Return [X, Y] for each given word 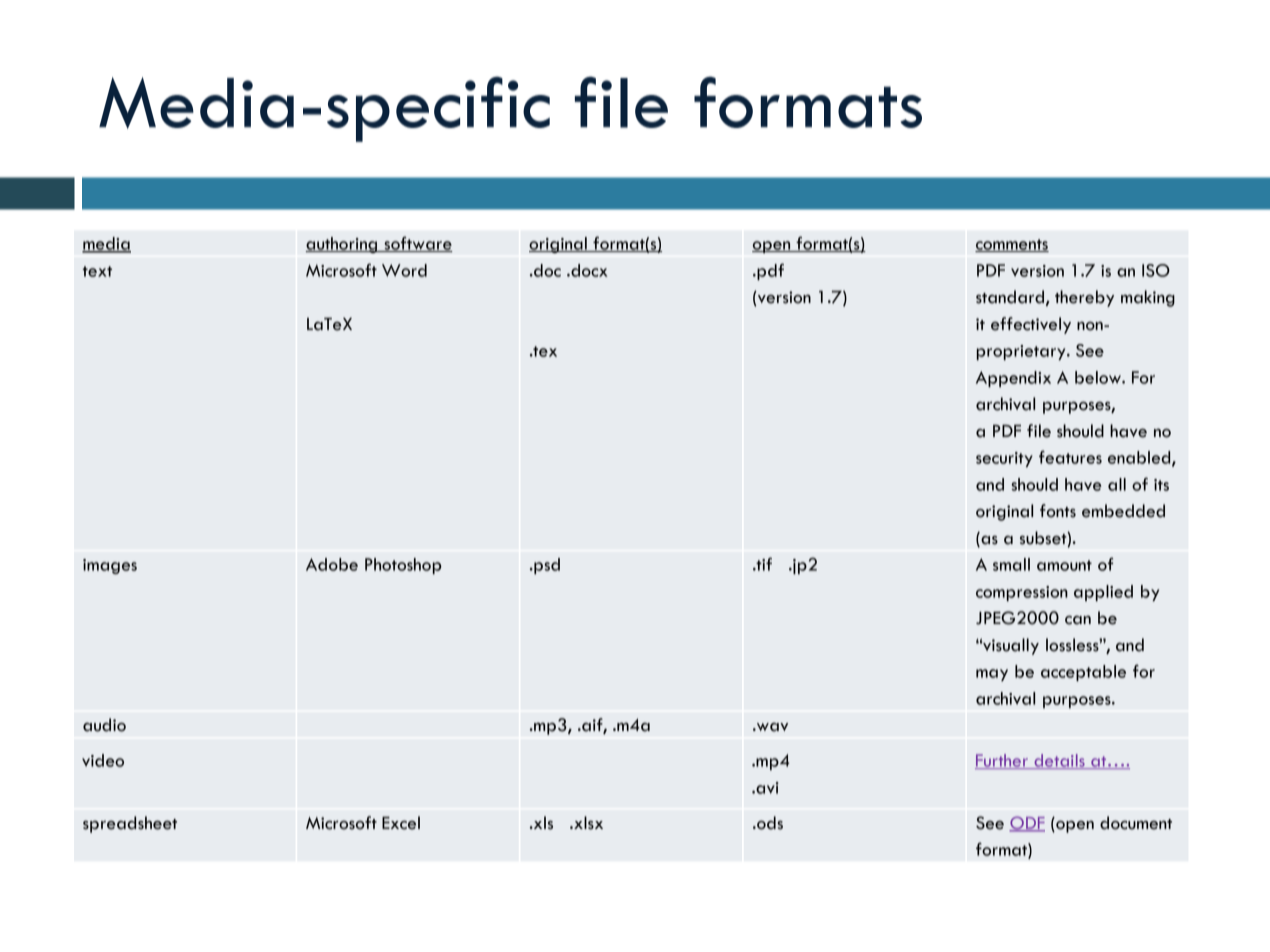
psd [546, 566]
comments [1012, 245]
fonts [1058, 511]
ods [769, 823]
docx [588, 270]
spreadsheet [130, 824]
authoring [342, 245]
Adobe [332, 564]
